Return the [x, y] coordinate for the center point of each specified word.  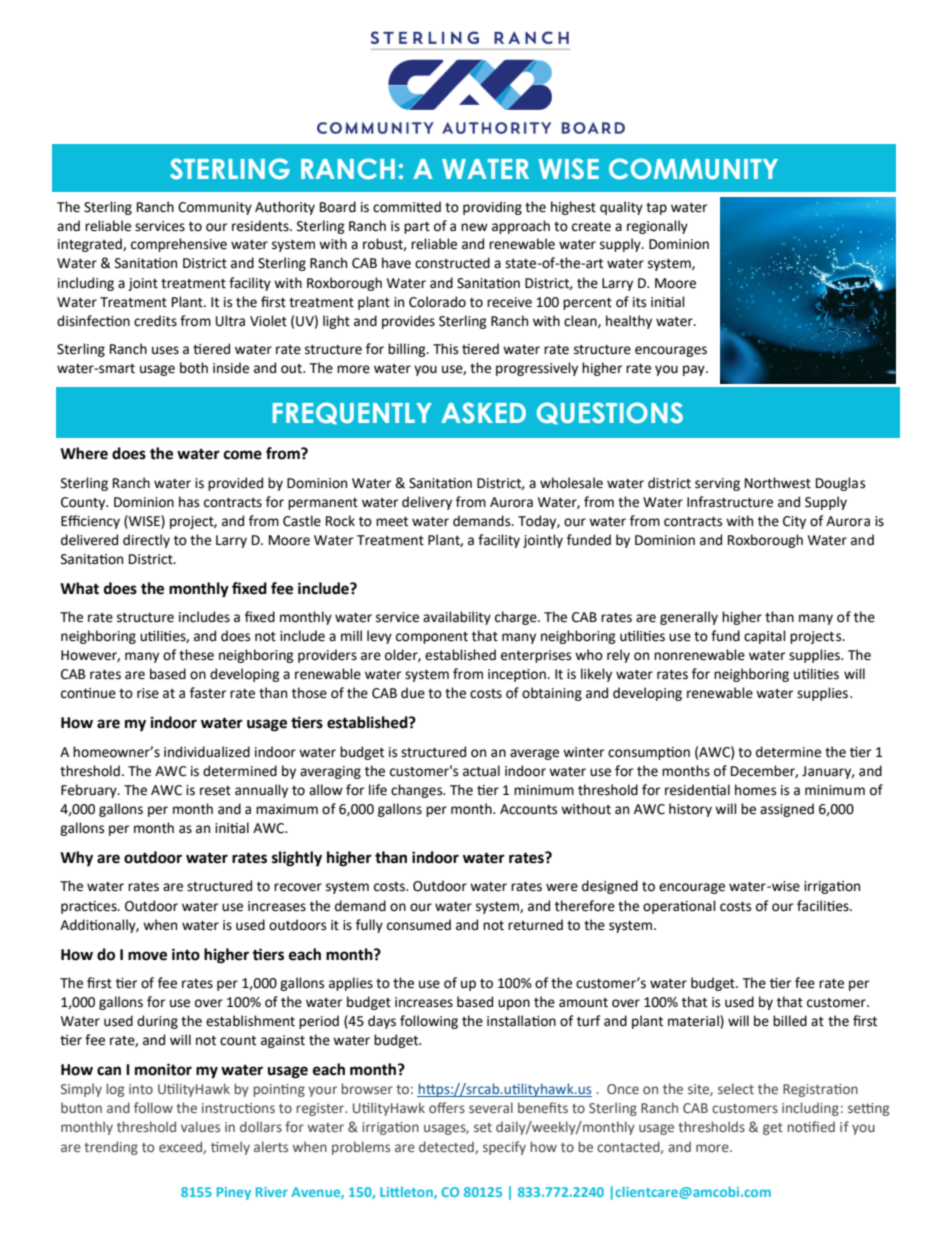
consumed [419, 925]
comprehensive [179, 245]
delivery [427, 503]
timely [230, 1148]
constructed [452, 263]
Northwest [778, 483]
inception [518, 675]
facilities [824, 906]
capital [765, 637]
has [189, 502]
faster [208, 693]
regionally [657, 227]
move [147, 956]
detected [447, 1147]
